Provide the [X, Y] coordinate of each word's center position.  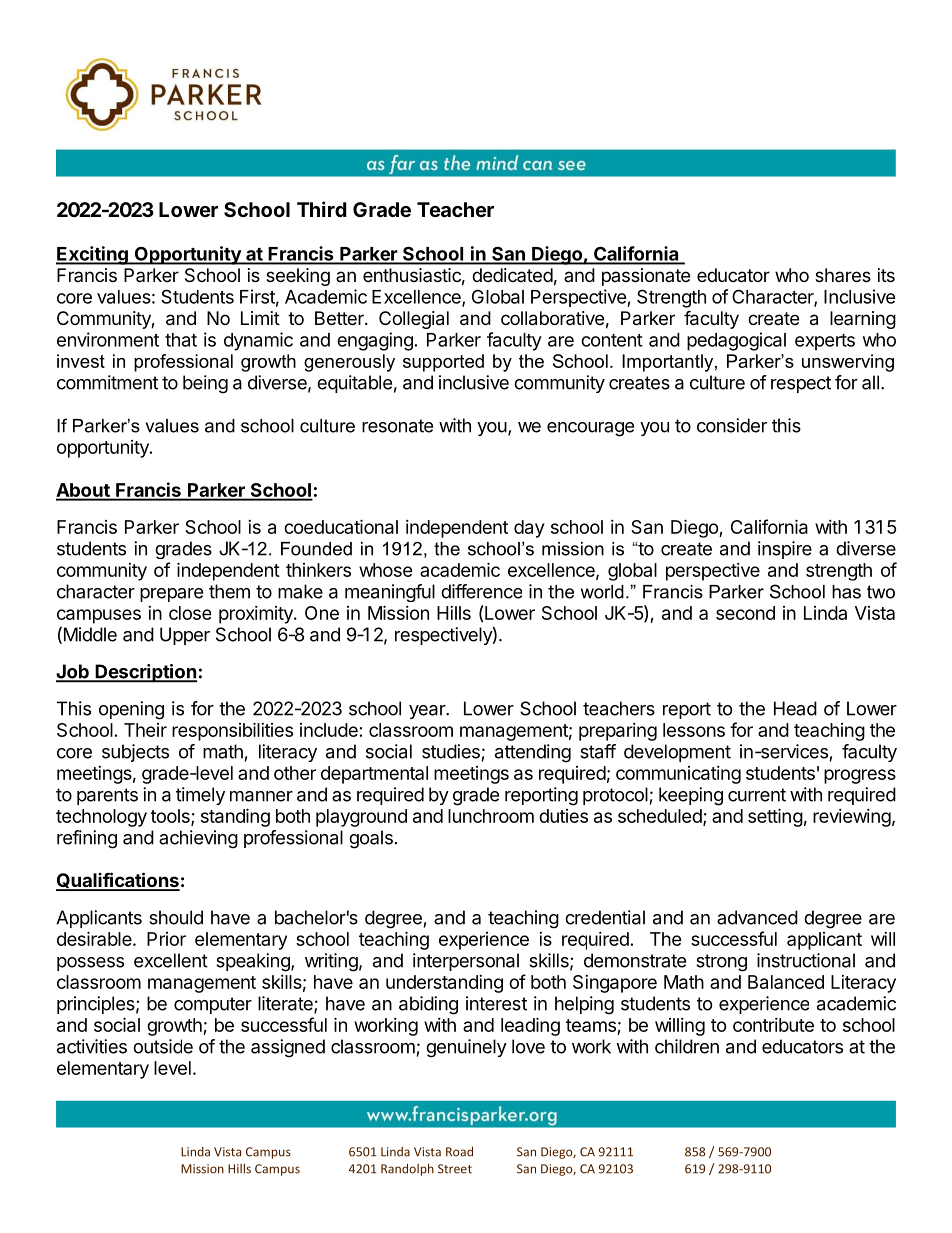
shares [843, 275]
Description [145, 673]
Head [795, 708]
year [428, 712]
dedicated [512, 275]
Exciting [93, 255]
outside [163, 1046]
